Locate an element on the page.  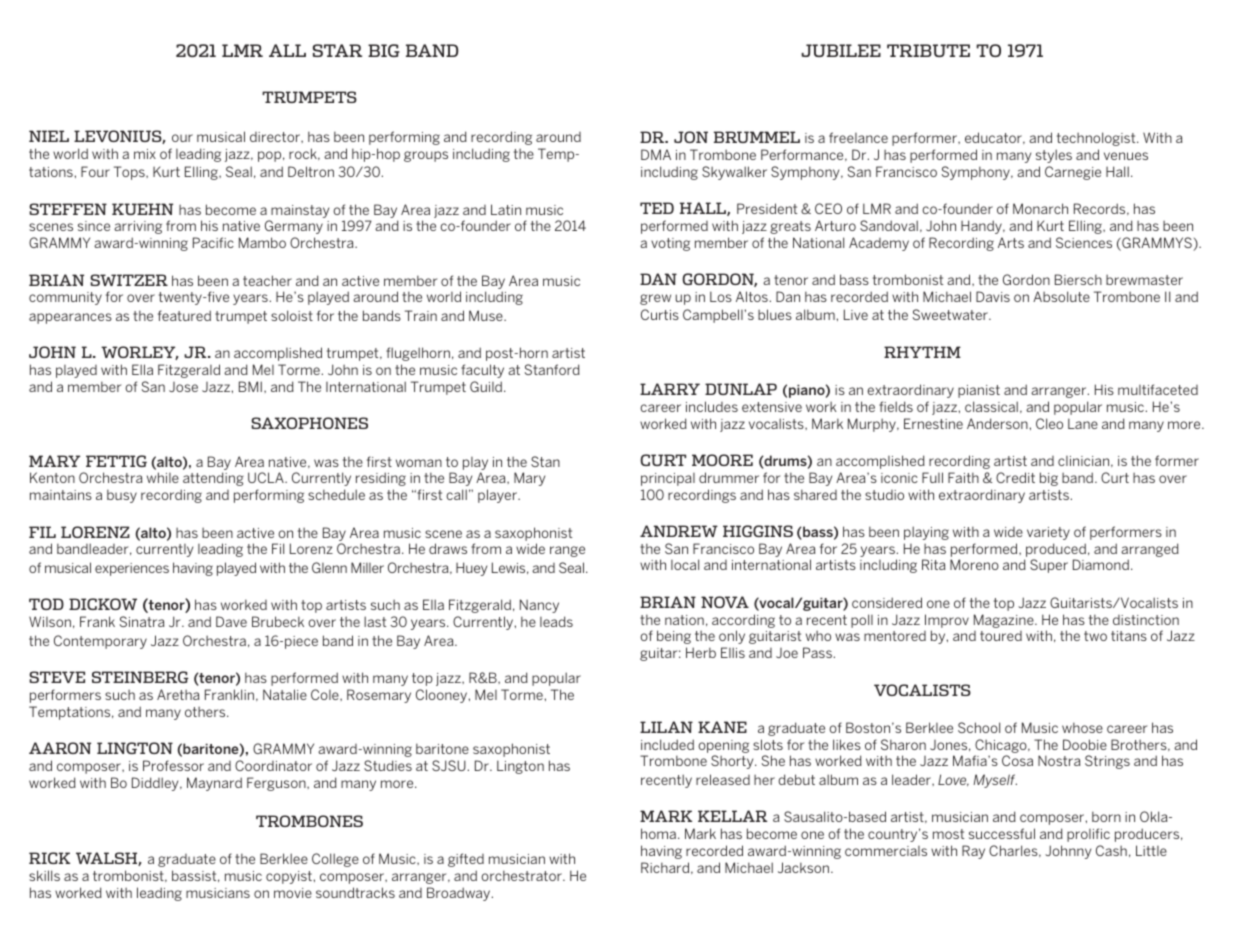
STAR is located at coordinates (337, 50).
